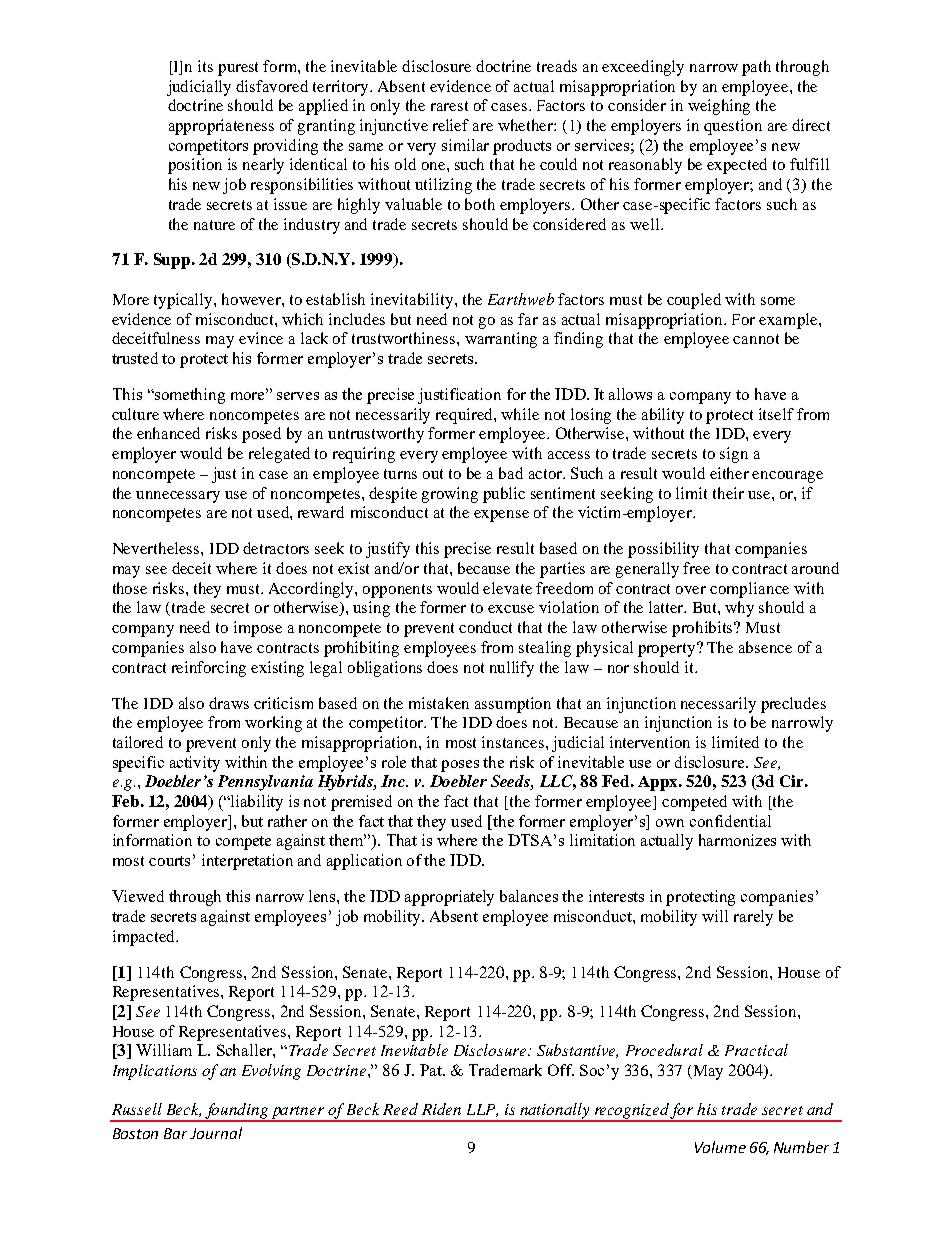 Image resolution: width=952 pixels, height=1233 pixels. I want to click on evince, so click(261, 338).
